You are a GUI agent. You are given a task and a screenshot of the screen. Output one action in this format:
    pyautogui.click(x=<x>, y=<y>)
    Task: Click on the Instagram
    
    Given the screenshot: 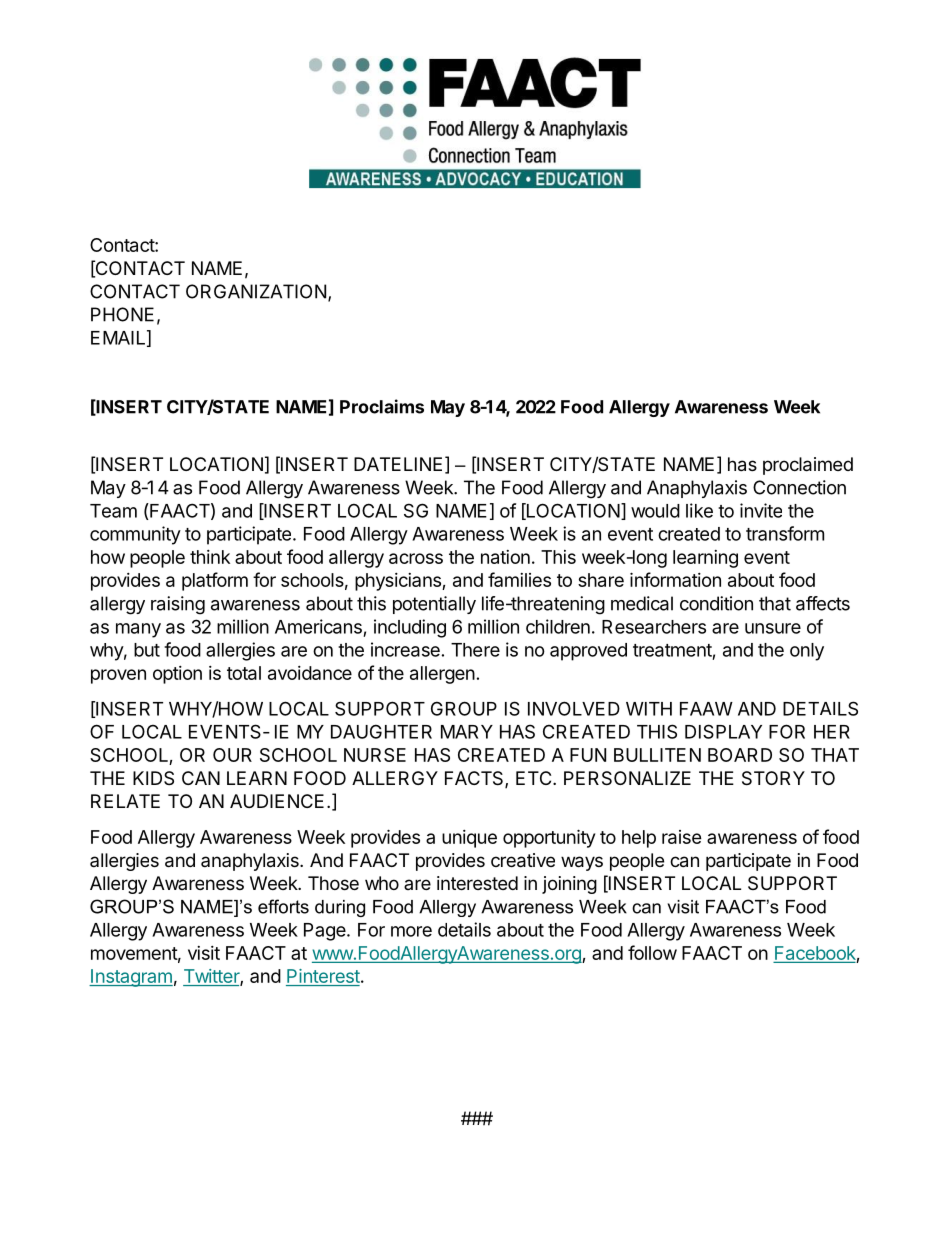 What is the action you would take?
    pyautogui.click(x=131, y=978)
